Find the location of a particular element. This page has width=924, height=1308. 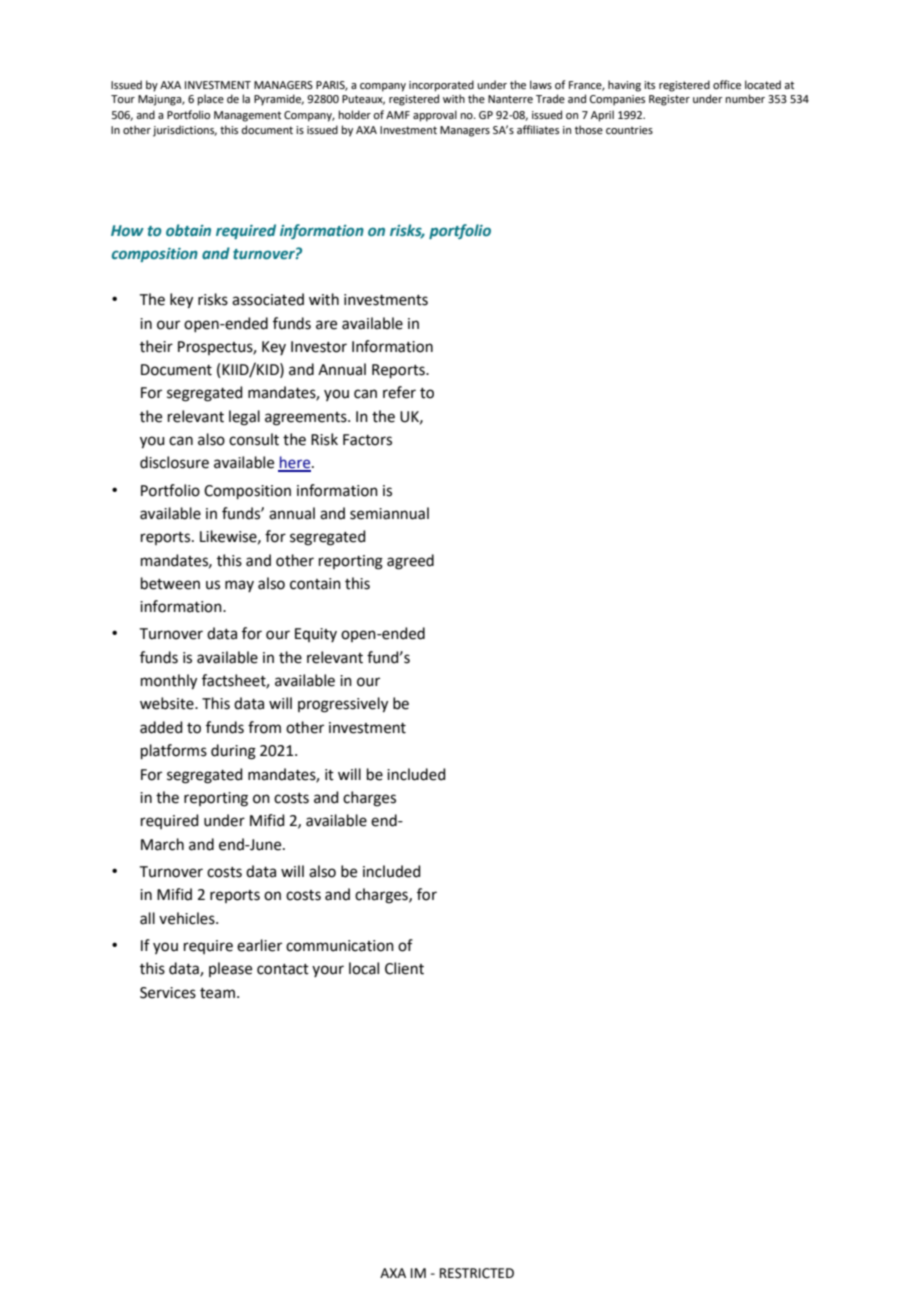

its is located at coordinates (649, 85).
